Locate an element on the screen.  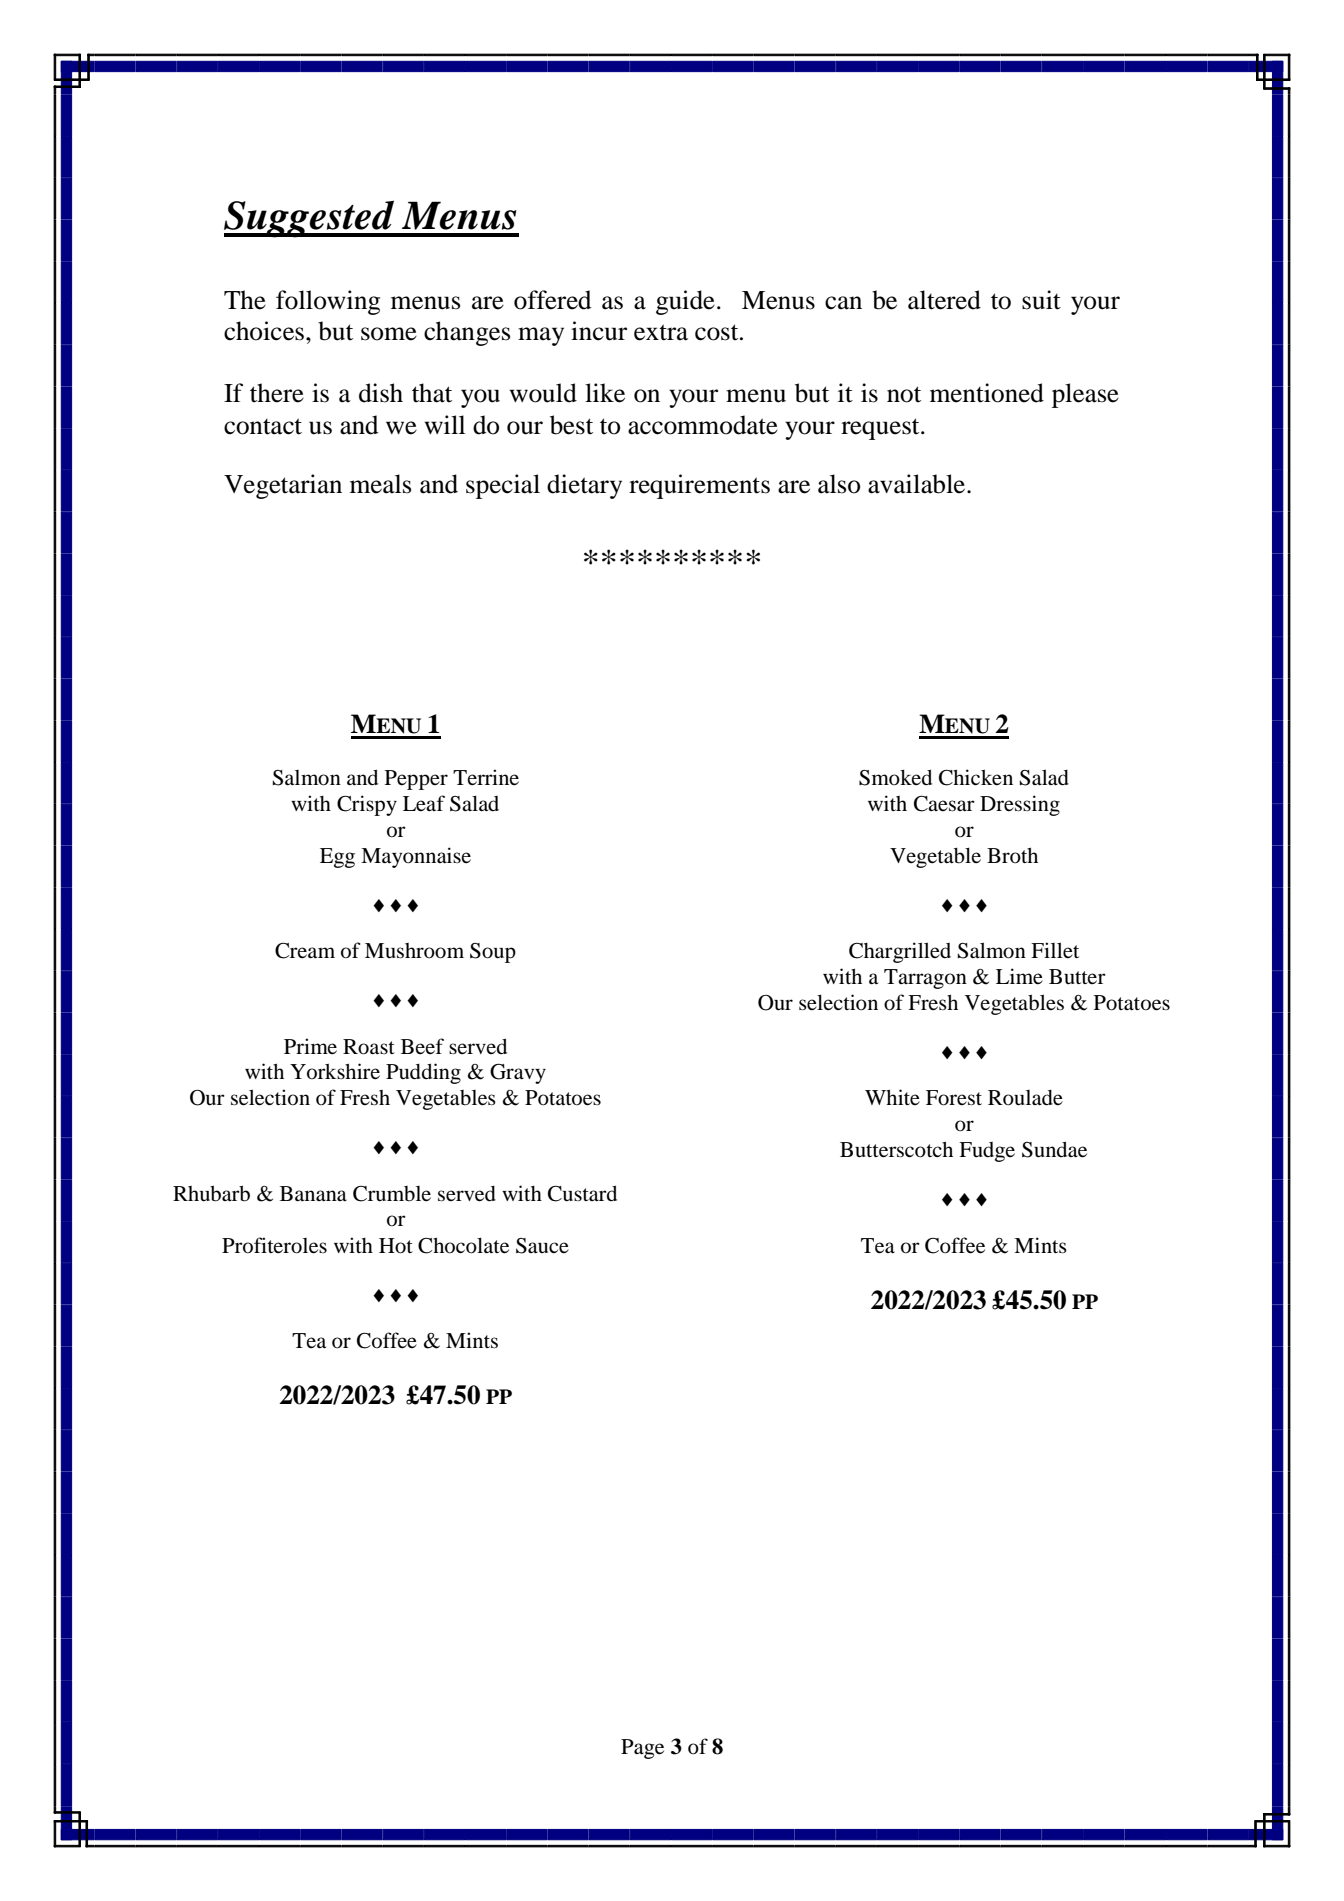
Sauce is located at coordinates (542, 1246).
